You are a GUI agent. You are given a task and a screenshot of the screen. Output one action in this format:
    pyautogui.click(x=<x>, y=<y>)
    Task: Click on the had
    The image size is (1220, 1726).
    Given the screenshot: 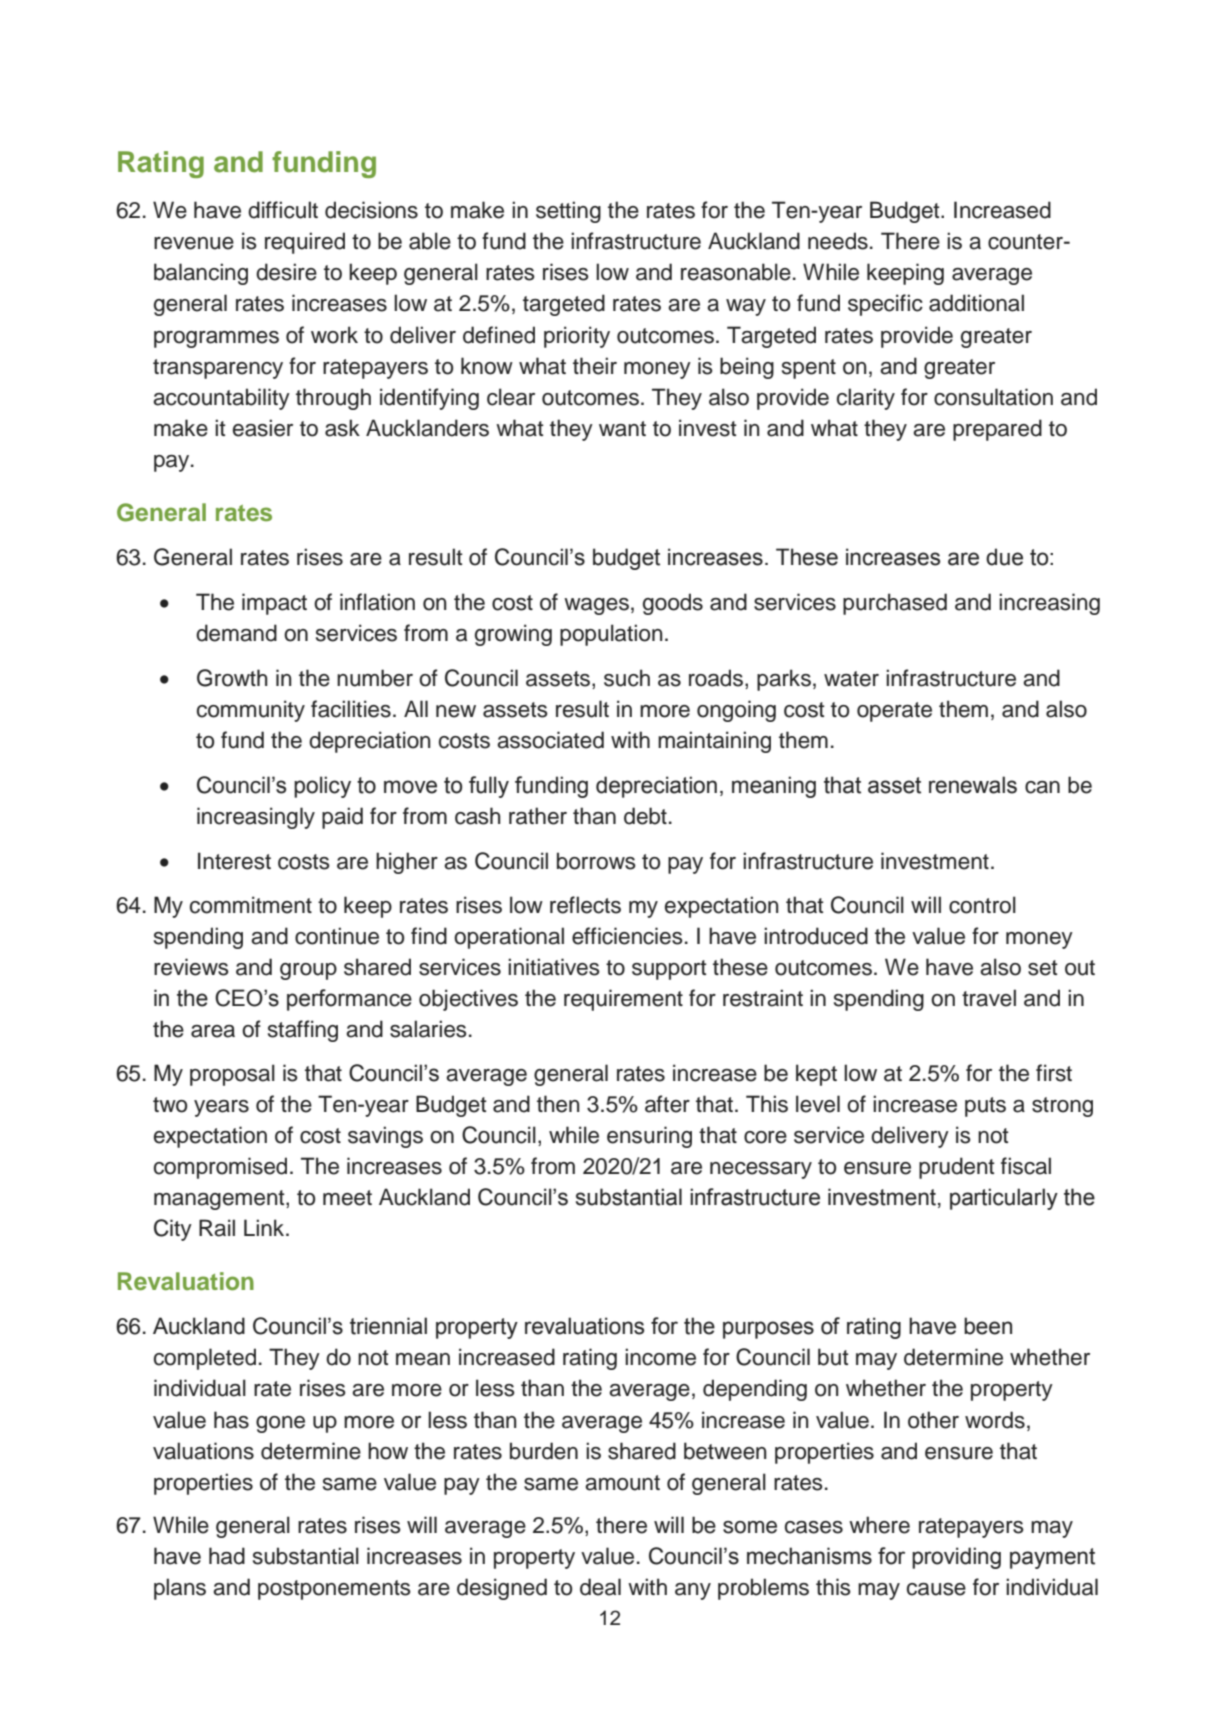 What is the action you would take?
    pyautogui.click(x=227, y=1556)
